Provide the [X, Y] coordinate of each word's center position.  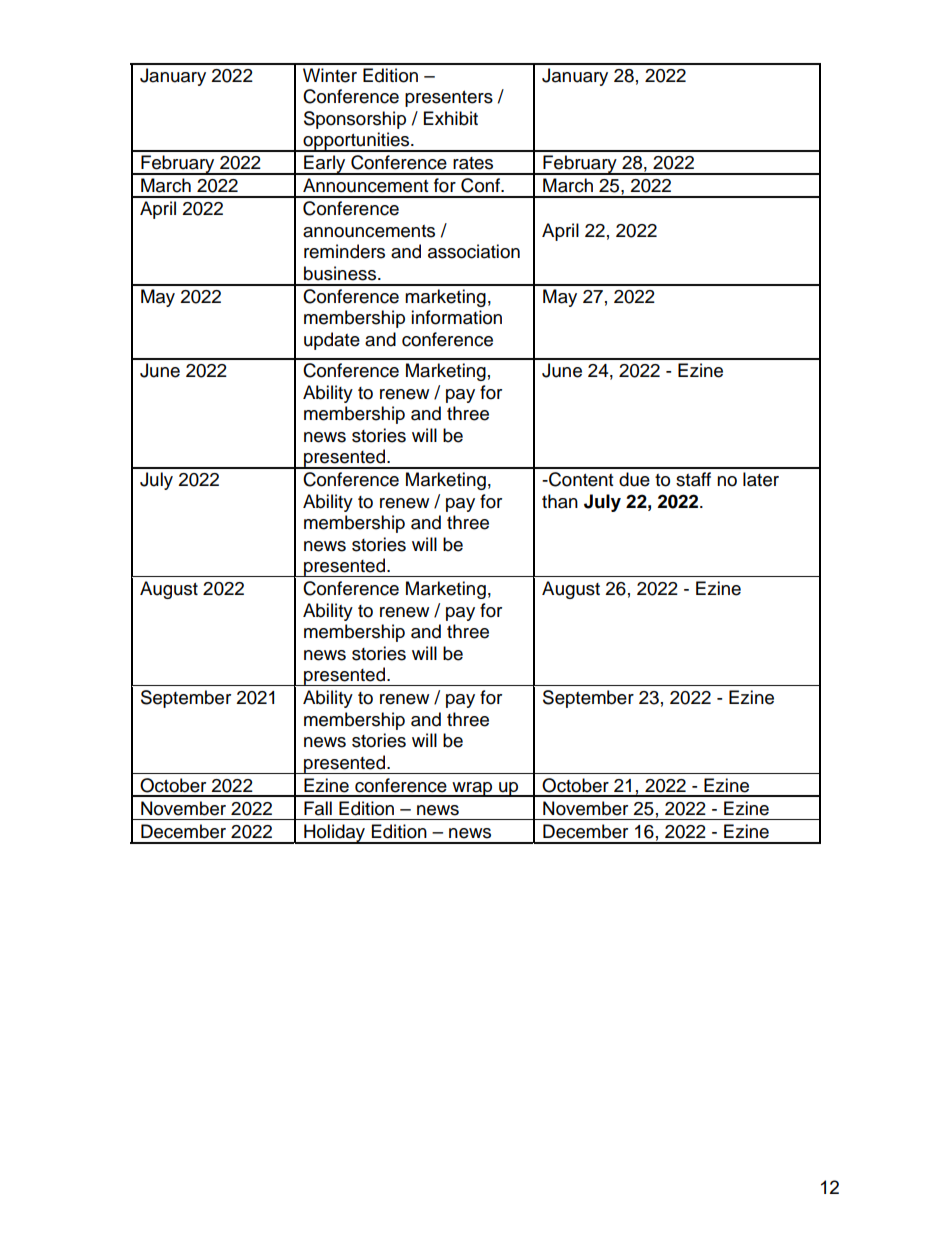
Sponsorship [355, 120]
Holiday [335, 834]
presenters [449, 99]
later [761, 479]
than [560, 501]
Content [580, 479]
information [456, 317]
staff [693, 479]
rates [473, 163]
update [332, 341]
